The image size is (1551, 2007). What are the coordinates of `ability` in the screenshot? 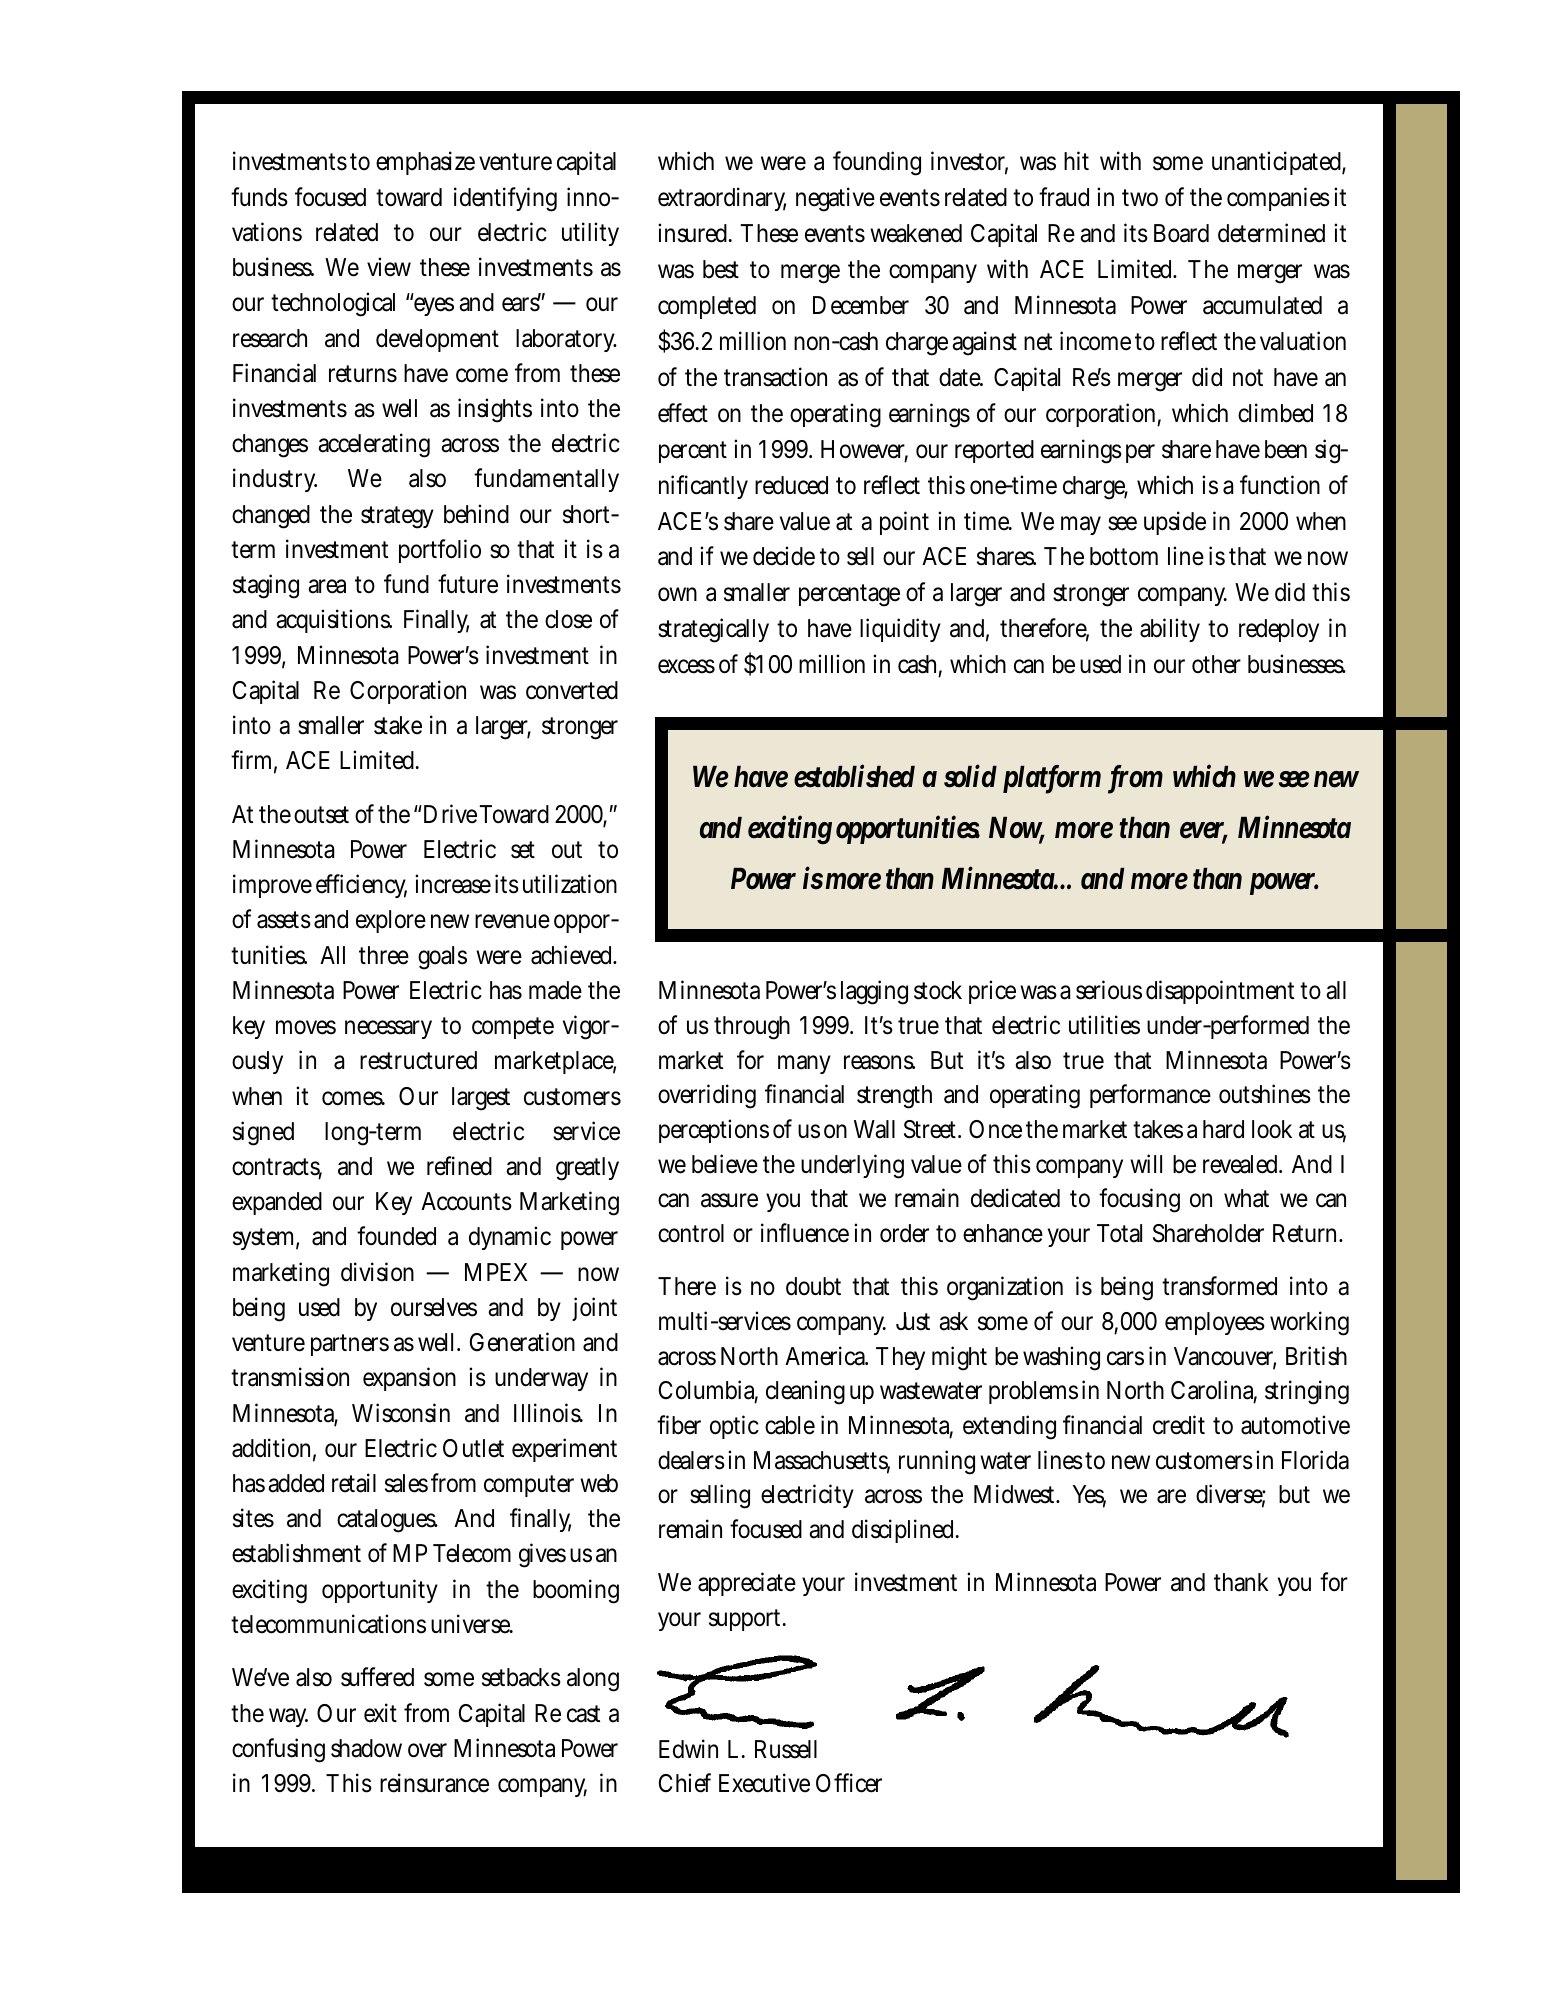 It's located at (1170, 630).
